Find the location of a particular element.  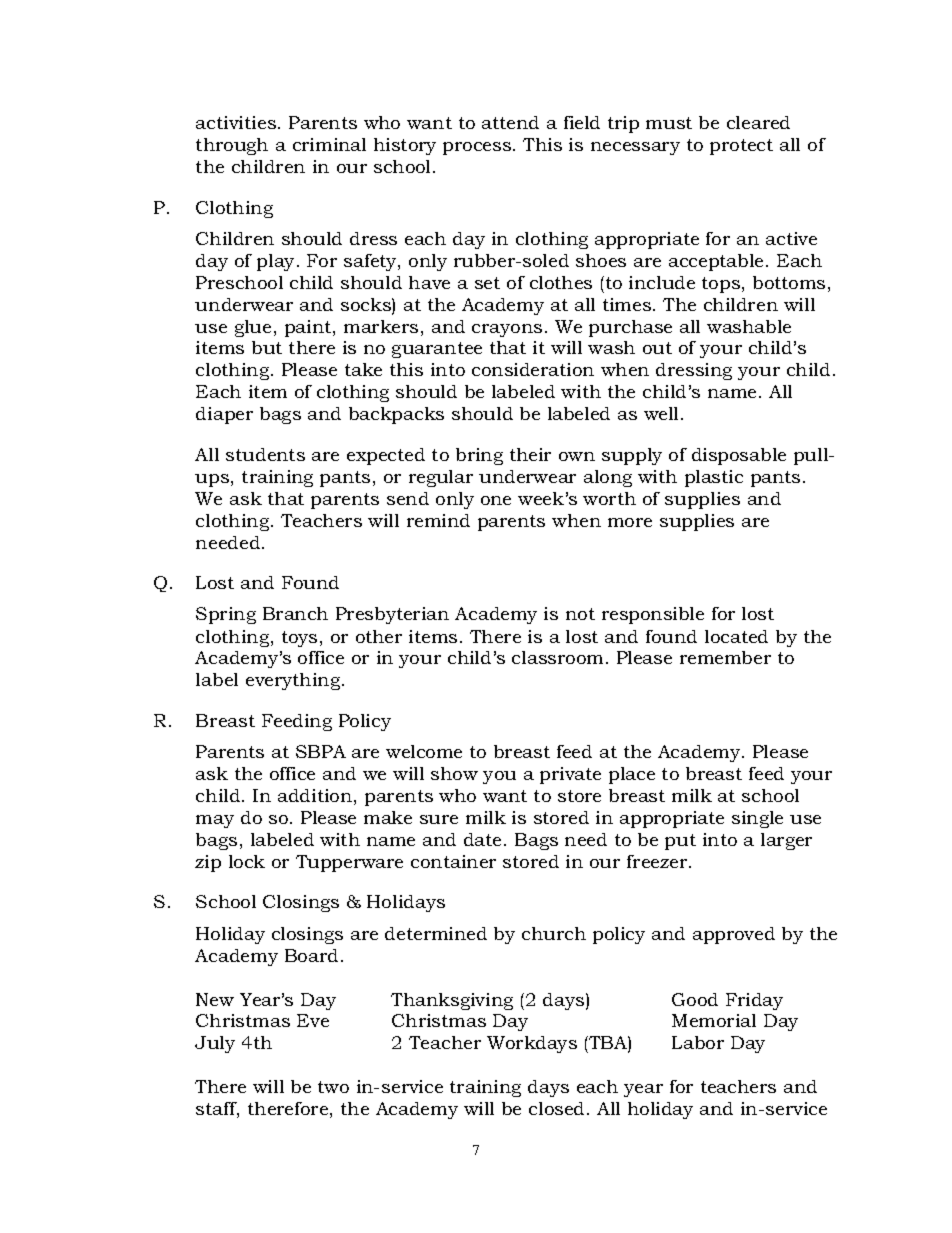

two is located at coordinates (333, 1087).
